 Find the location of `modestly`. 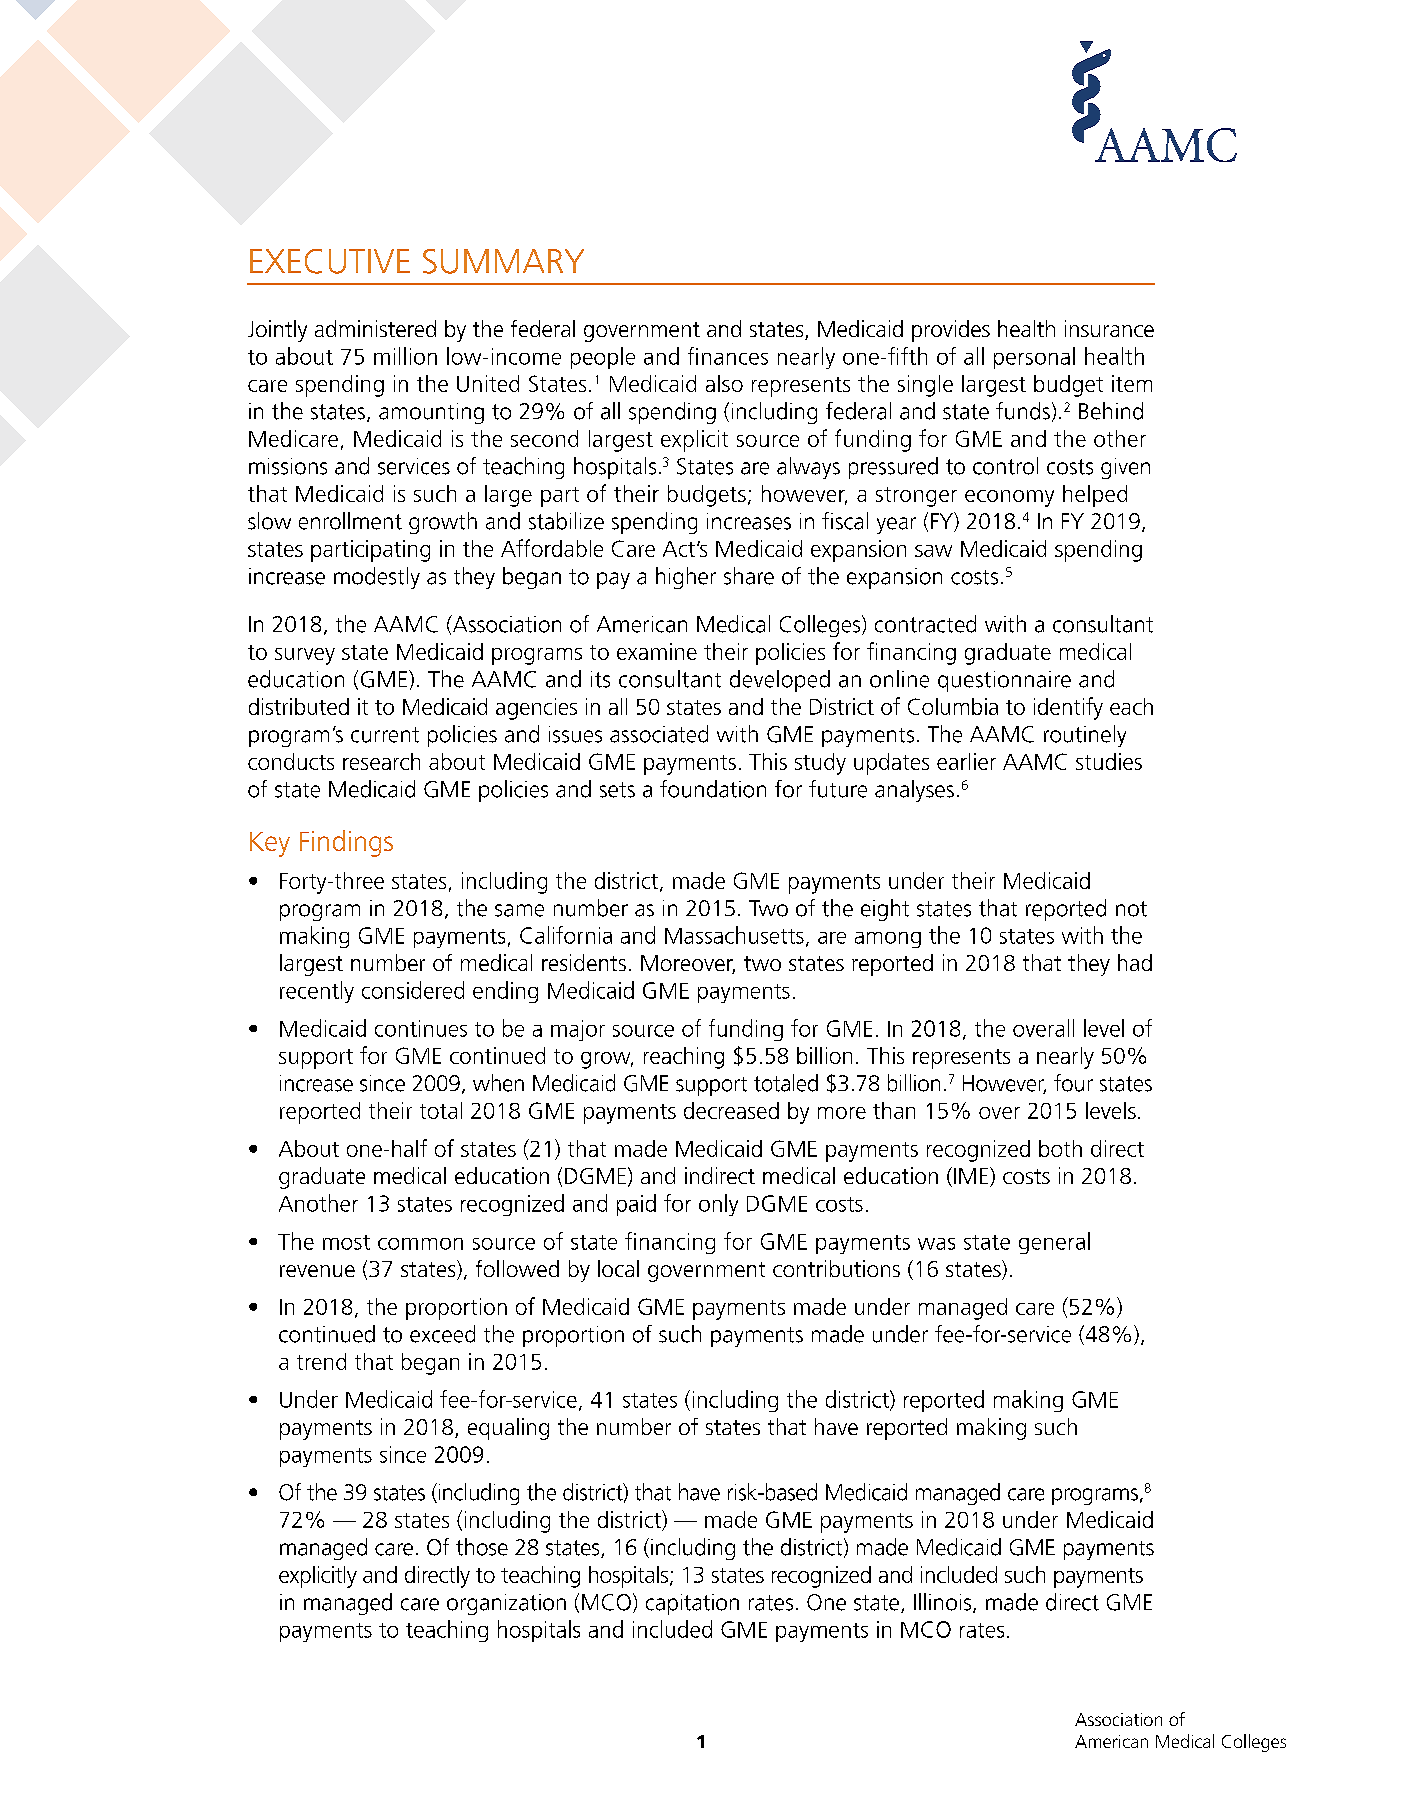

modestly is located at coordinates (377, 578).
